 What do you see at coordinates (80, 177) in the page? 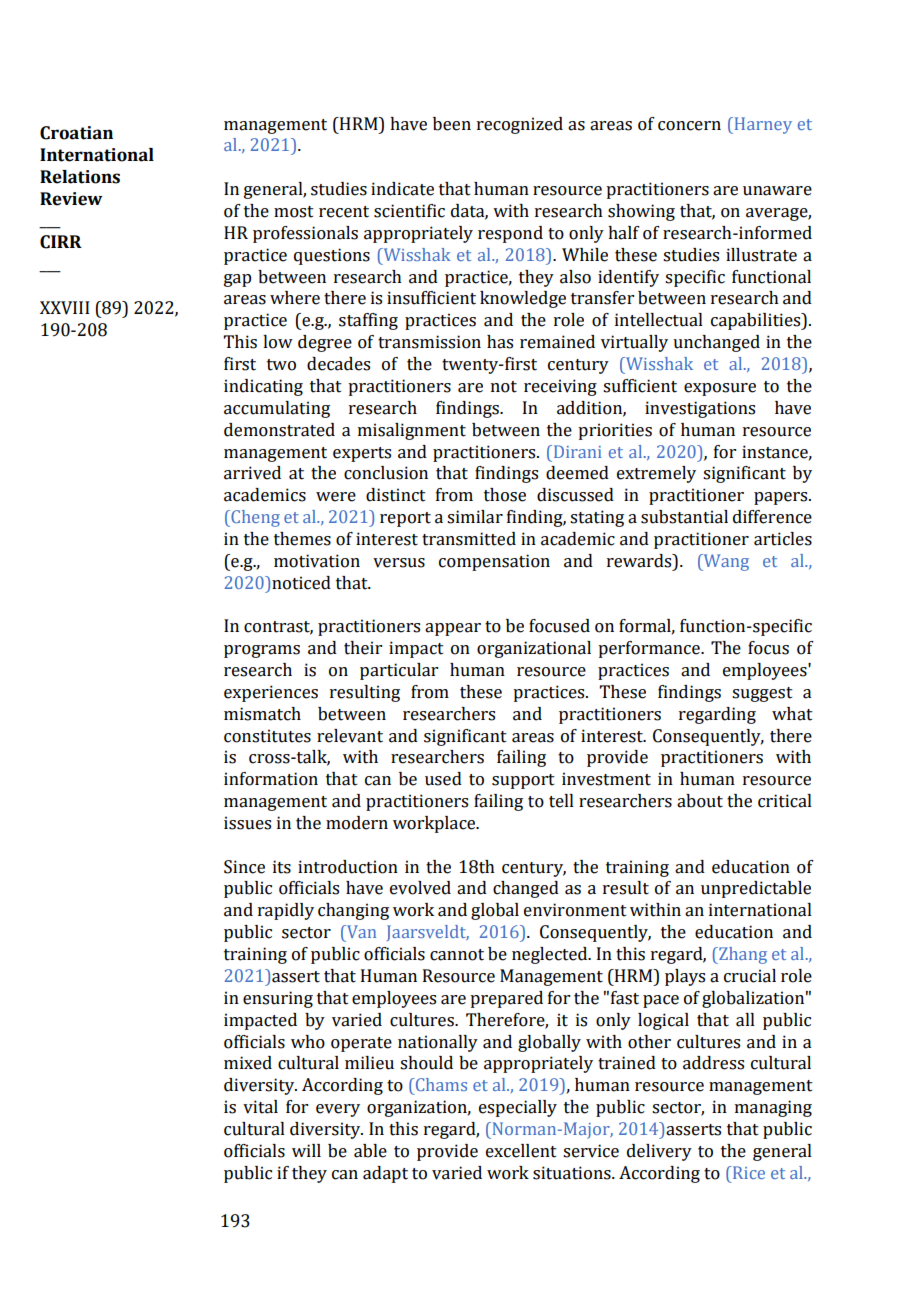
I see `Relations` at bounding box center [80, 177].
